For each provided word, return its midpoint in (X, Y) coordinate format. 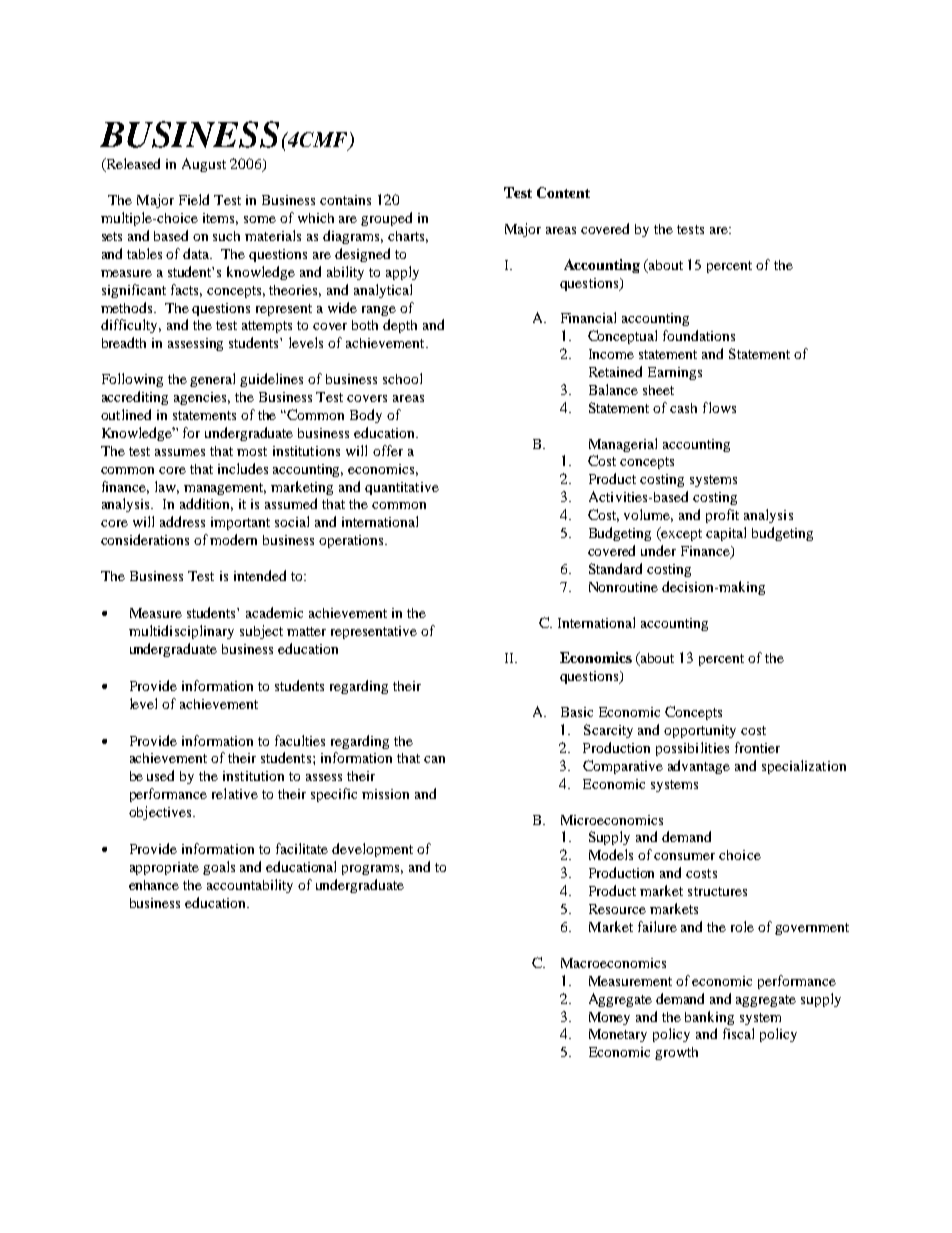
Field (194, 199)
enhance (154, 885)
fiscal (738, 1033)
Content (563, 192)
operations (352, 541)
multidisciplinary (181, 632)
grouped (386, 219)
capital (726, 534)
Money (609, 1018)
